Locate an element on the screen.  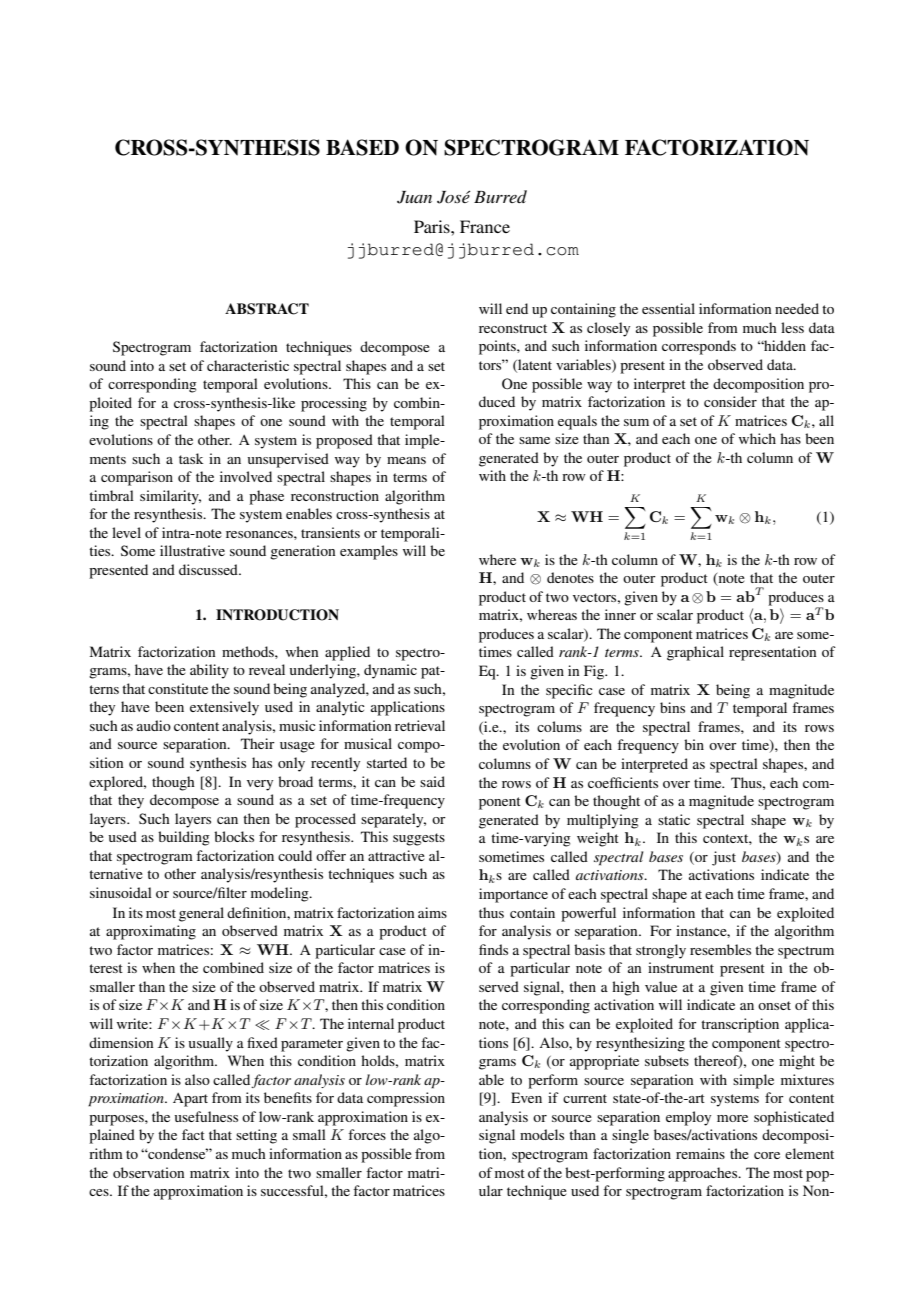
usefulness is located at coordinates (206, 1116).
